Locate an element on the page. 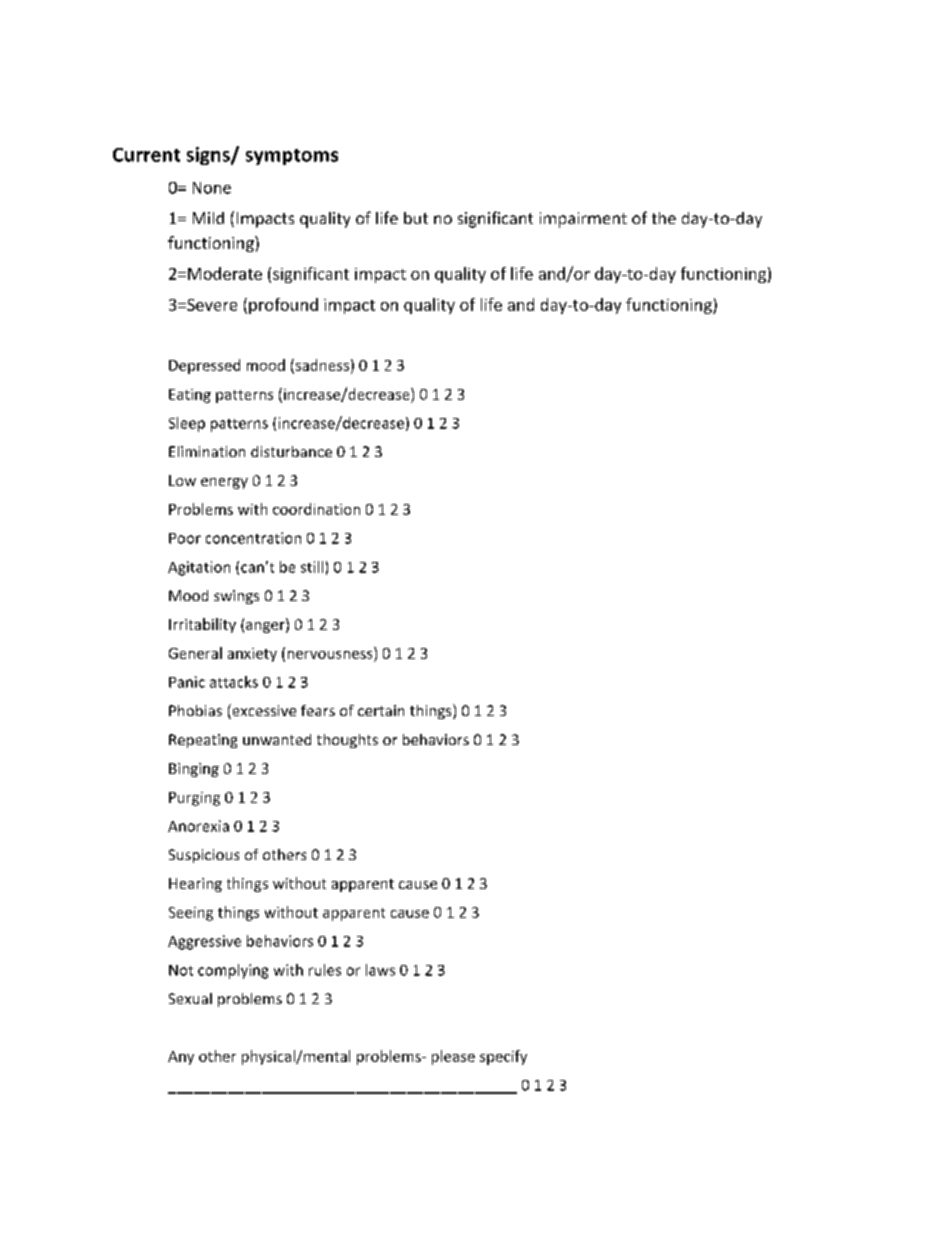  but is located at coordinates (416, 218).
